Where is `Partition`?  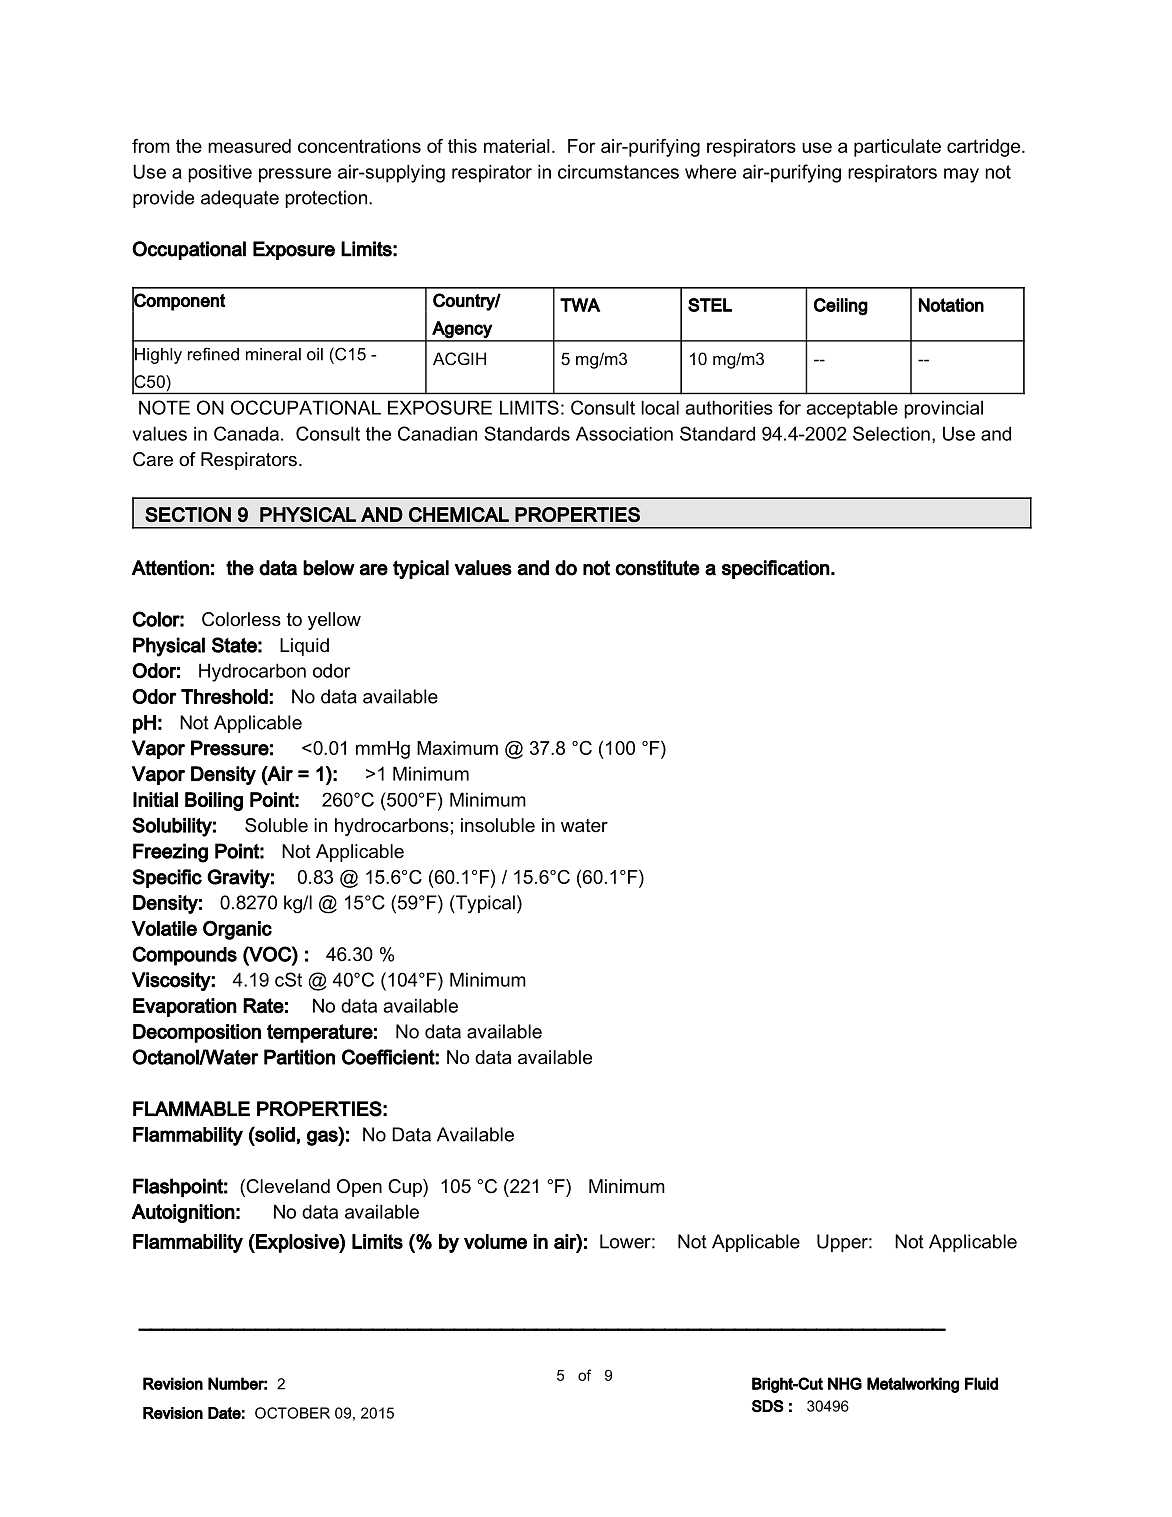 Partition is located at coordinates (299, 1057).
